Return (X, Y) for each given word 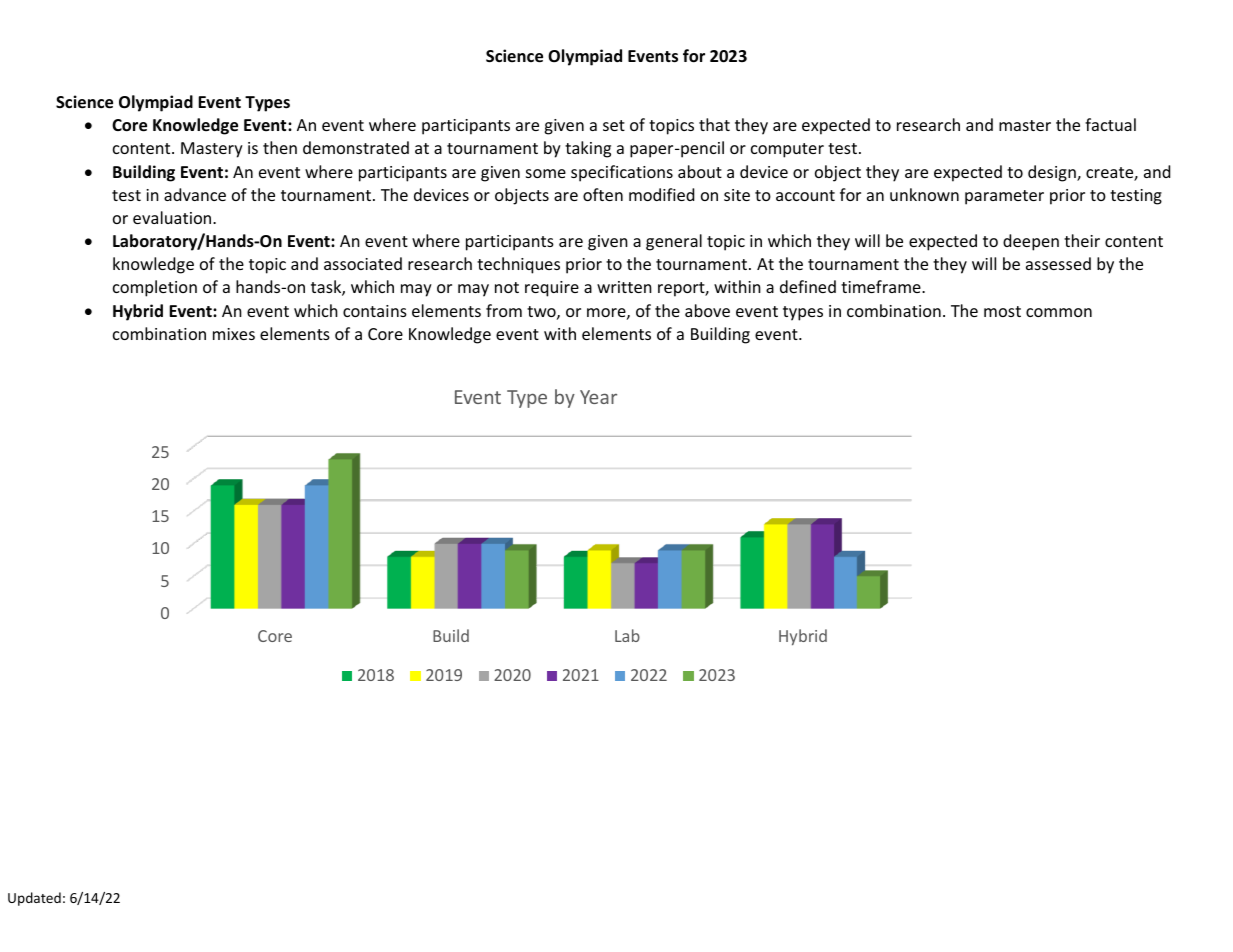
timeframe (882, 286)
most (1002, 311)
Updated (34, 899)
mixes (234, 334)
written (624, 287)
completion (155, 288)
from (504, 310)
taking (588, 149)
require (552, 289)
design (1053, 173)
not (507, 287)
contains (375, 311)
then (280, 147)
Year (598, 397)
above (707, 310)
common (1059, 312)
